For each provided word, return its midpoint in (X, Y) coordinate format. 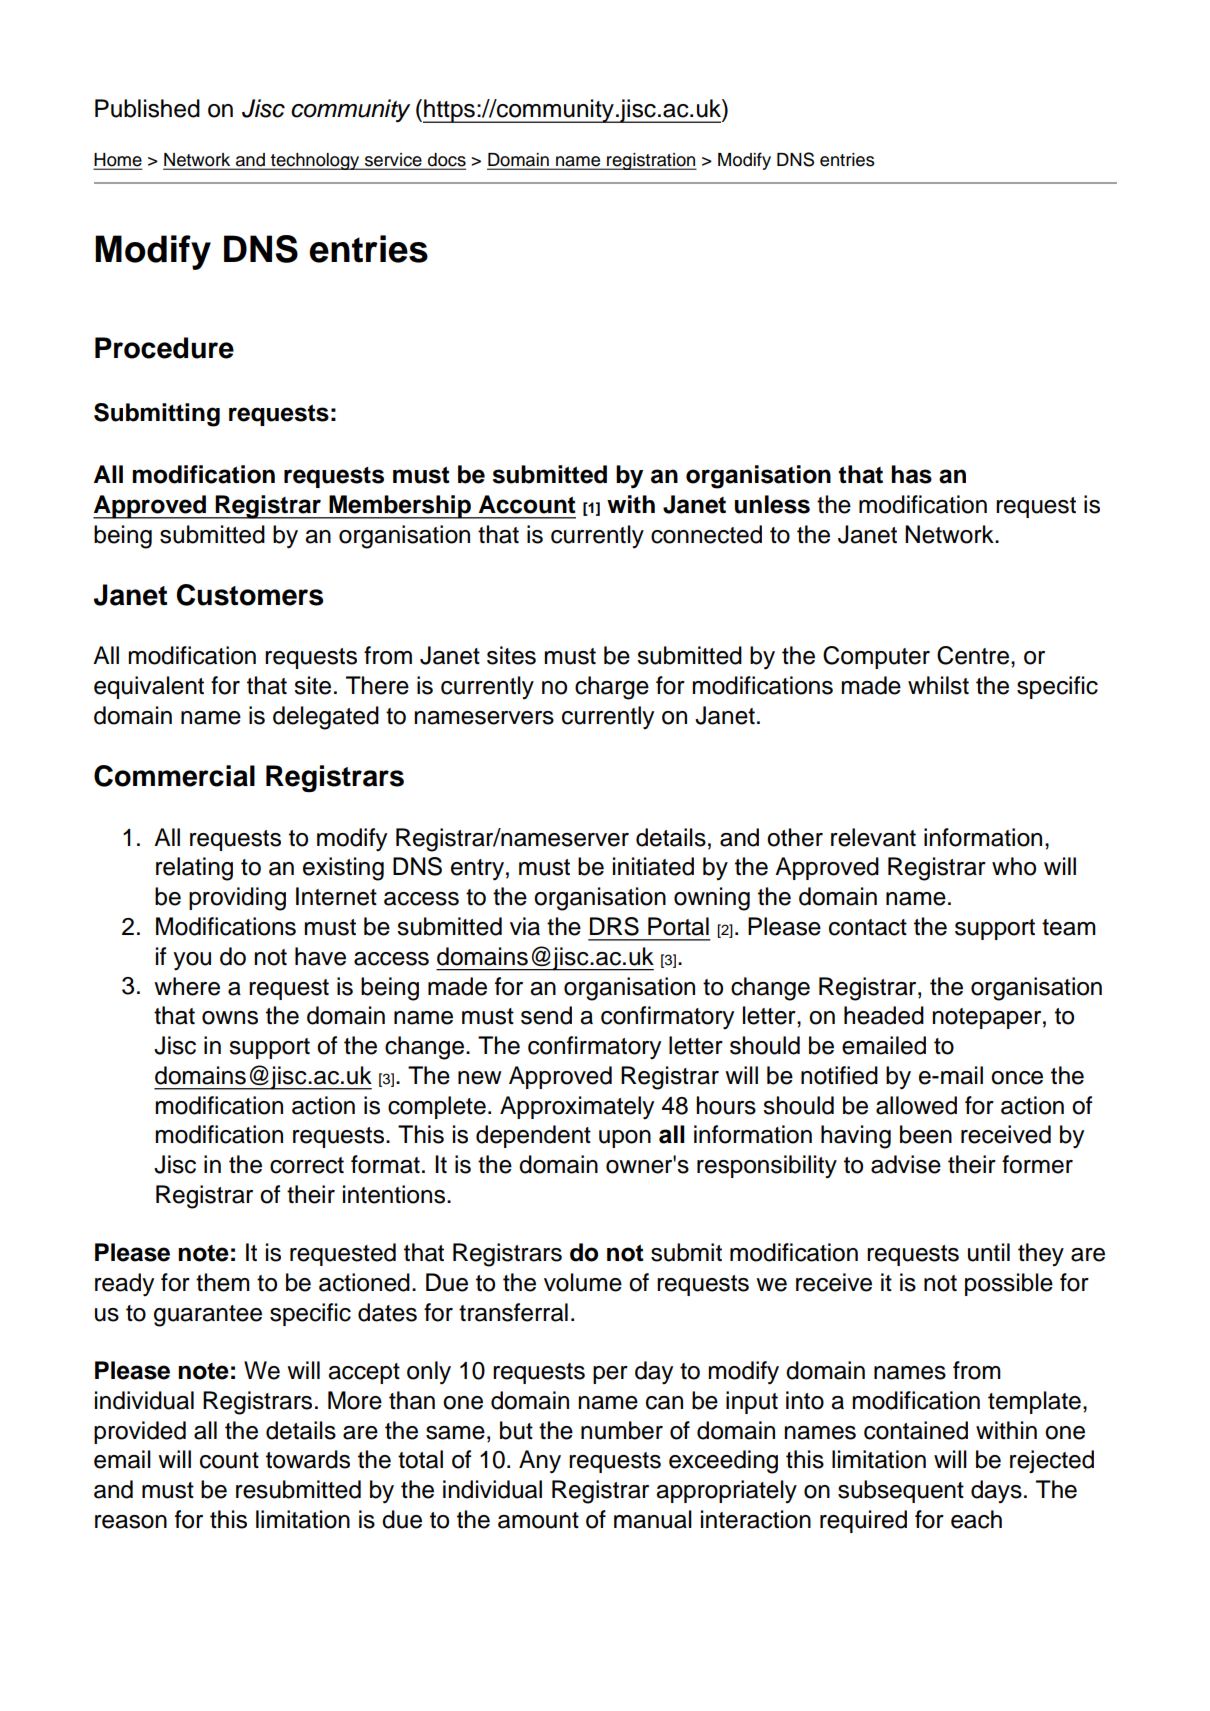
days (996, 1491)
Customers (250, 595)
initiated (653, 866)
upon (625, 1139)
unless (772, 504)
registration (651, 161)
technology (315, 161)
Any (540, 1462)
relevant (873, 837)
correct (307, 1165)
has (911, 474)
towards (308, 1459)
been (926, 1134)
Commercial (174, 776)
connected (706, 534)
